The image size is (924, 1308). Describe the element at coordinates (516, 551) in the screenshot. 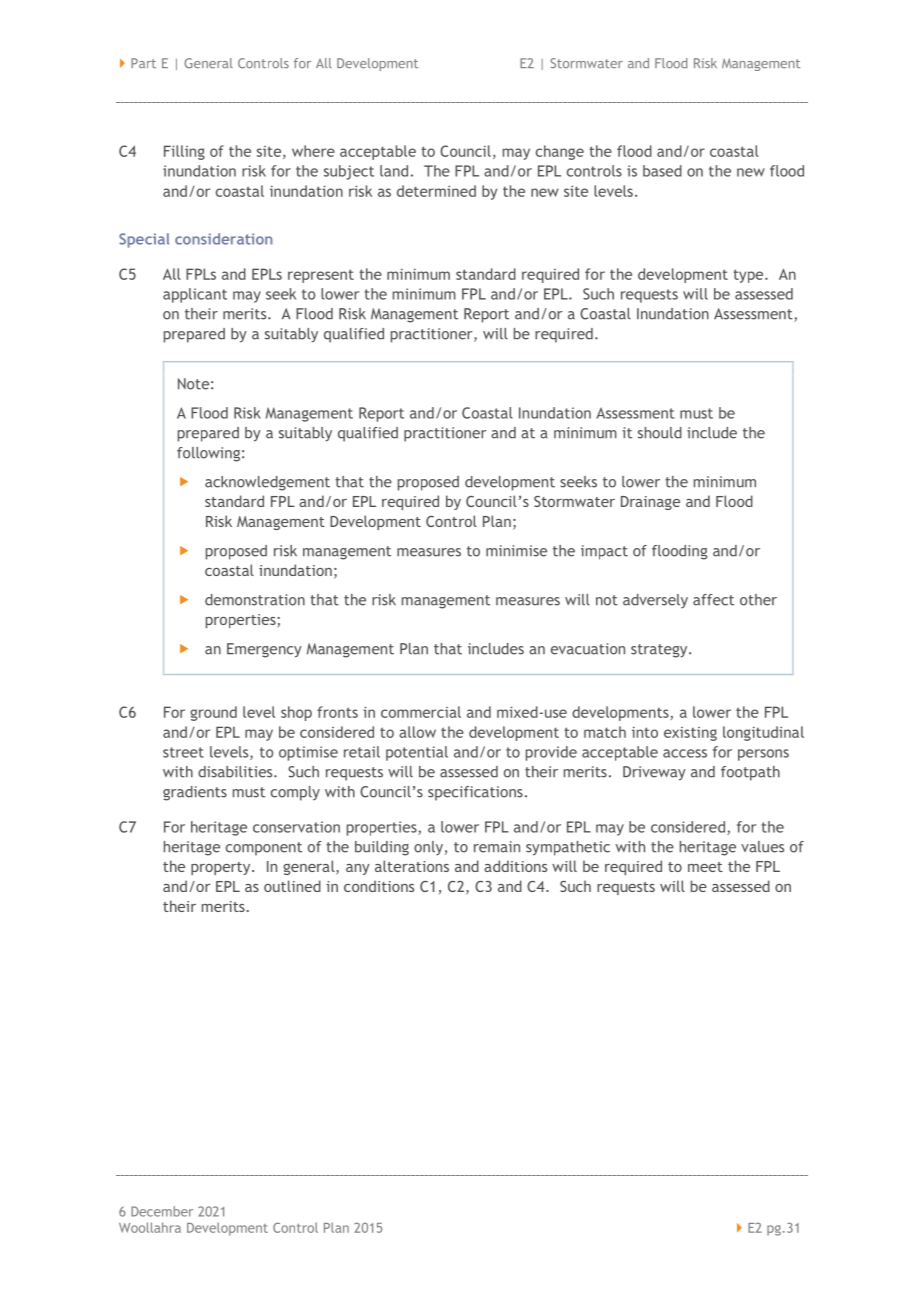

I see `minimise` at that location.
